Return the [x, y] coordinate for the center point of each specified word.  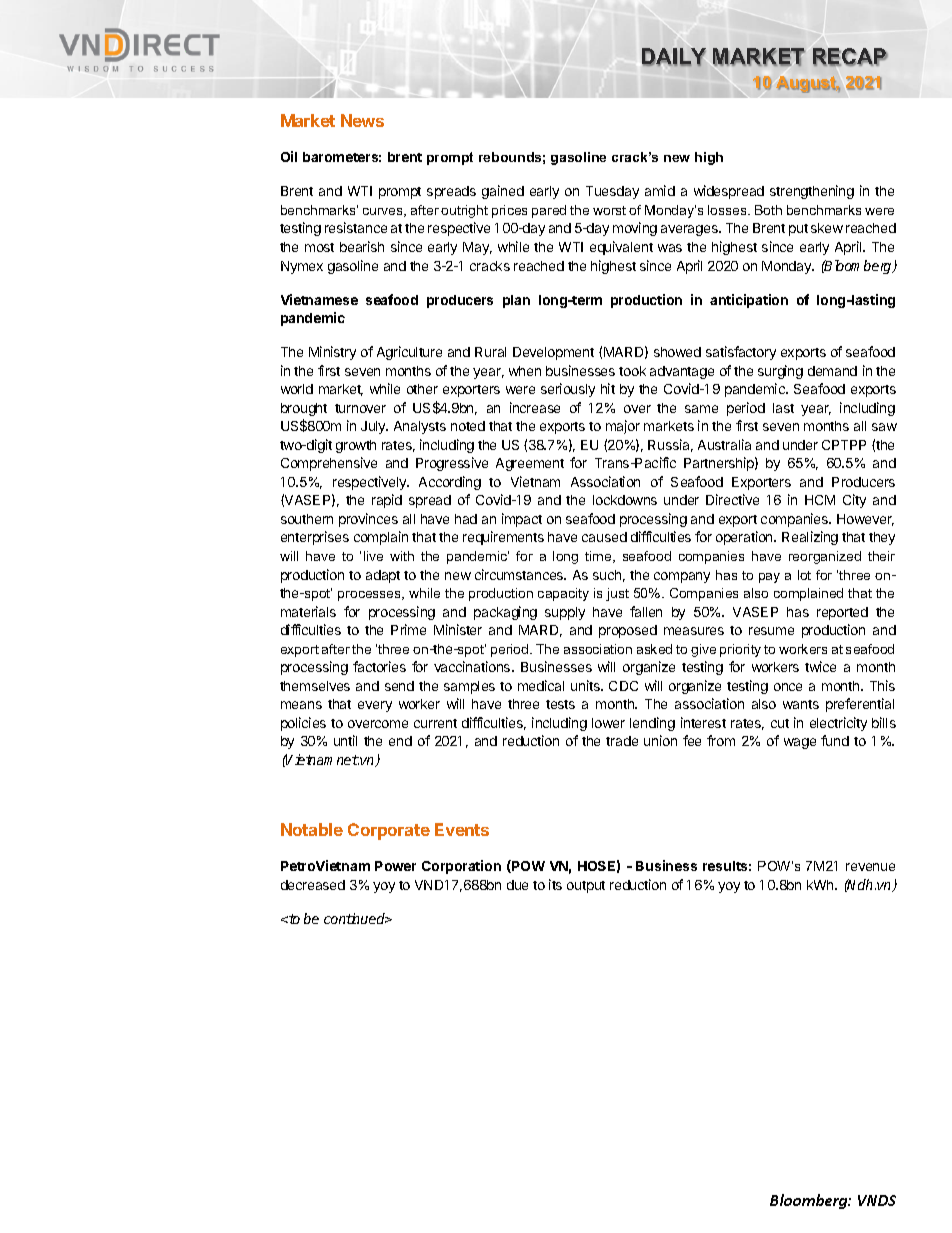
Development [553, 353]
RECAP [850, 57]
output [586, 887]
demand [832, 371]
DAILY [674, 57]
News [362, 120]
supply [565, 613]
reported [842, 613]
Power [395, 866]
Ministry [332, 353]
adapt [383, 576]
